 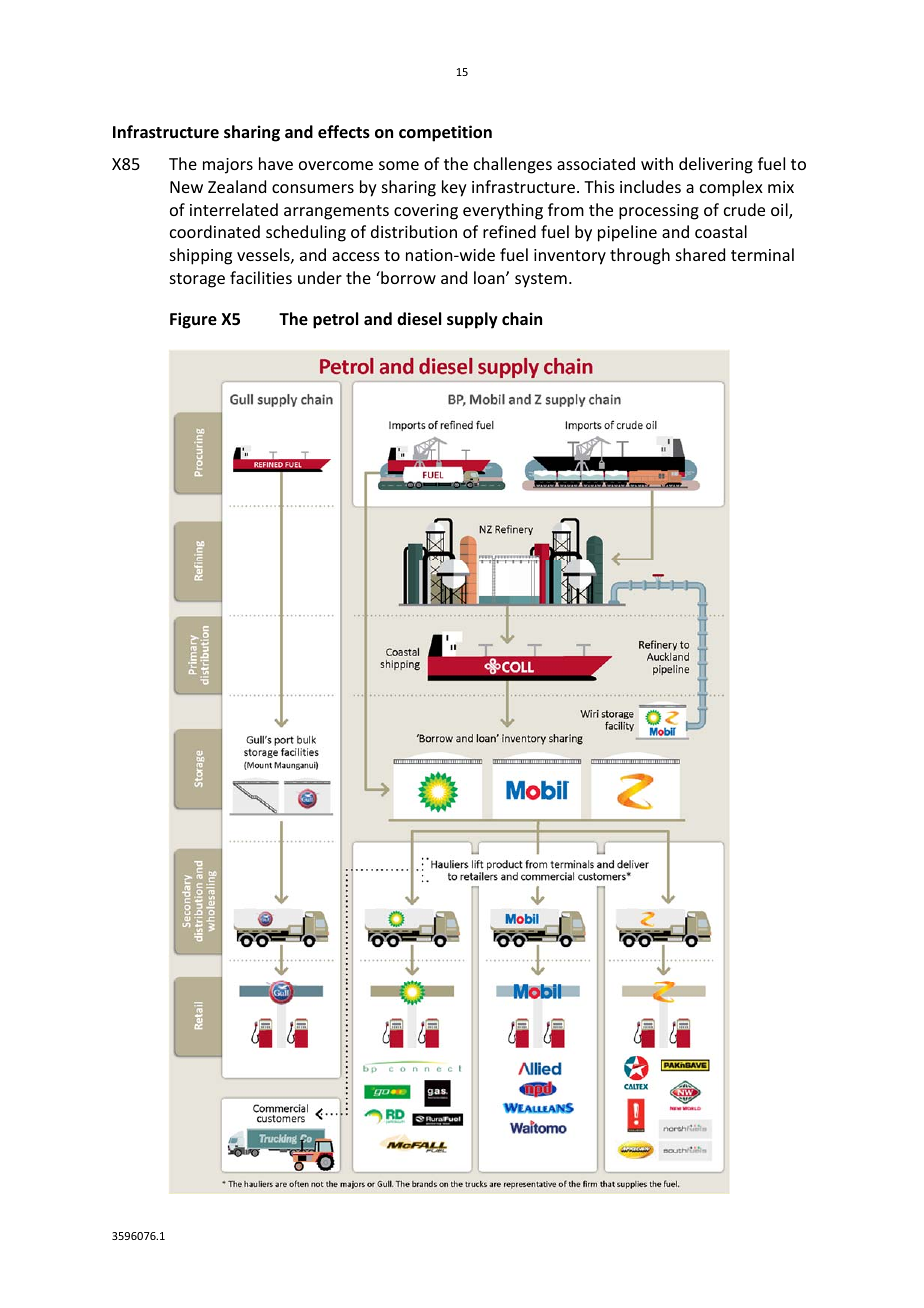 What do you see at coordinates (445, 133) in the screenshot?
I see `competition` at bounding box center [445, 133].
